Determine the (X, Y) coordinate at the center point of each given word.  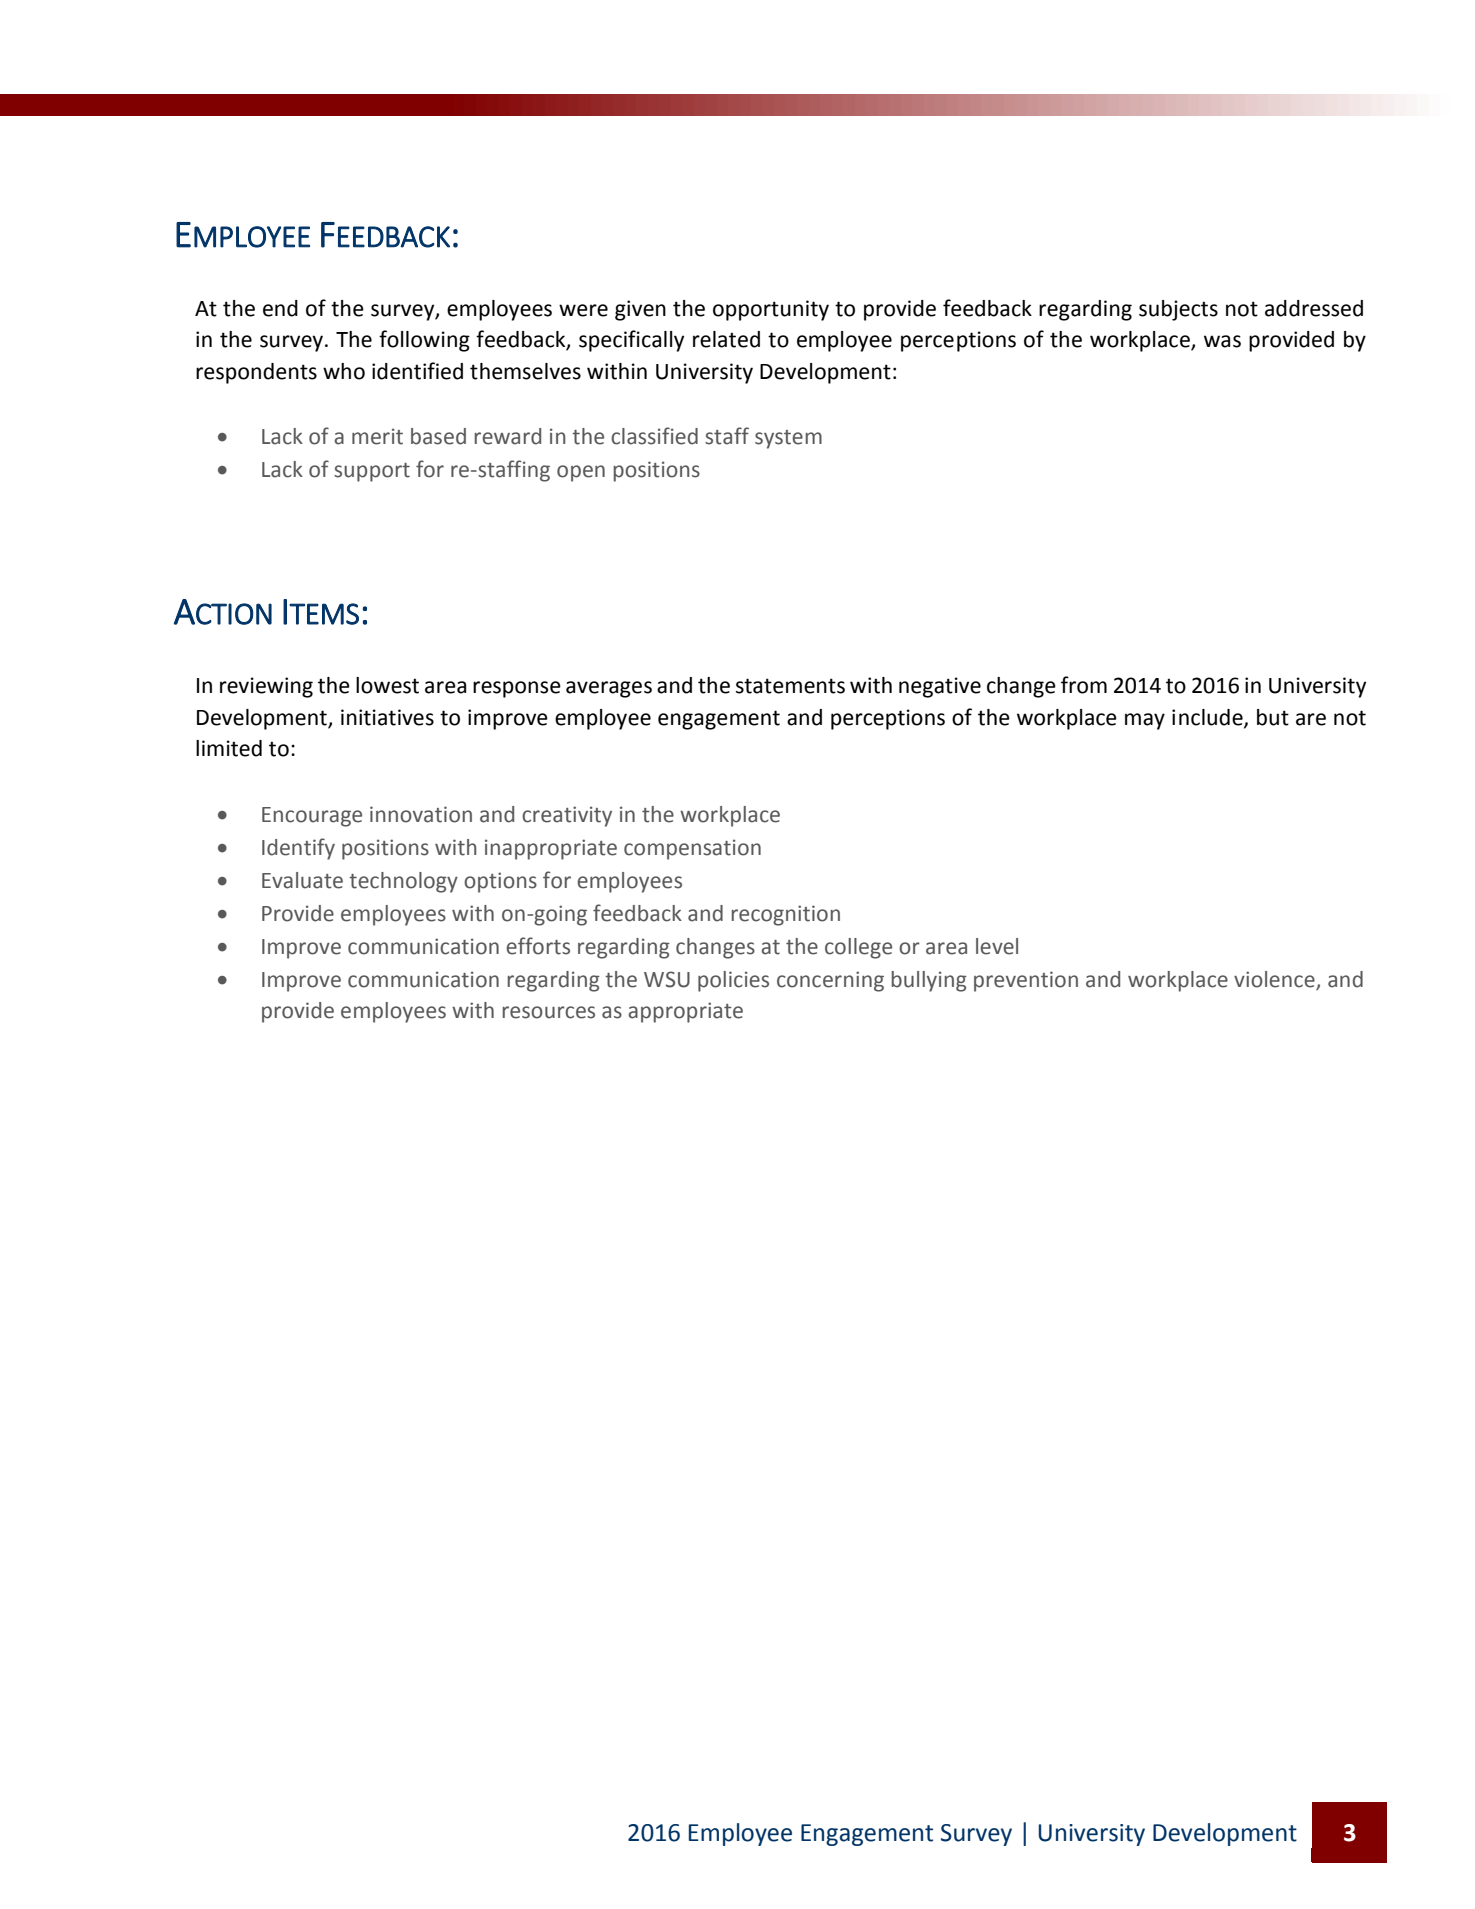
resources (548, 1012)
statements (790, 686)
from (1084, 685)
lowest (387, 685)
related (726, 339)
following (424, 341)
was (1222, 341)
